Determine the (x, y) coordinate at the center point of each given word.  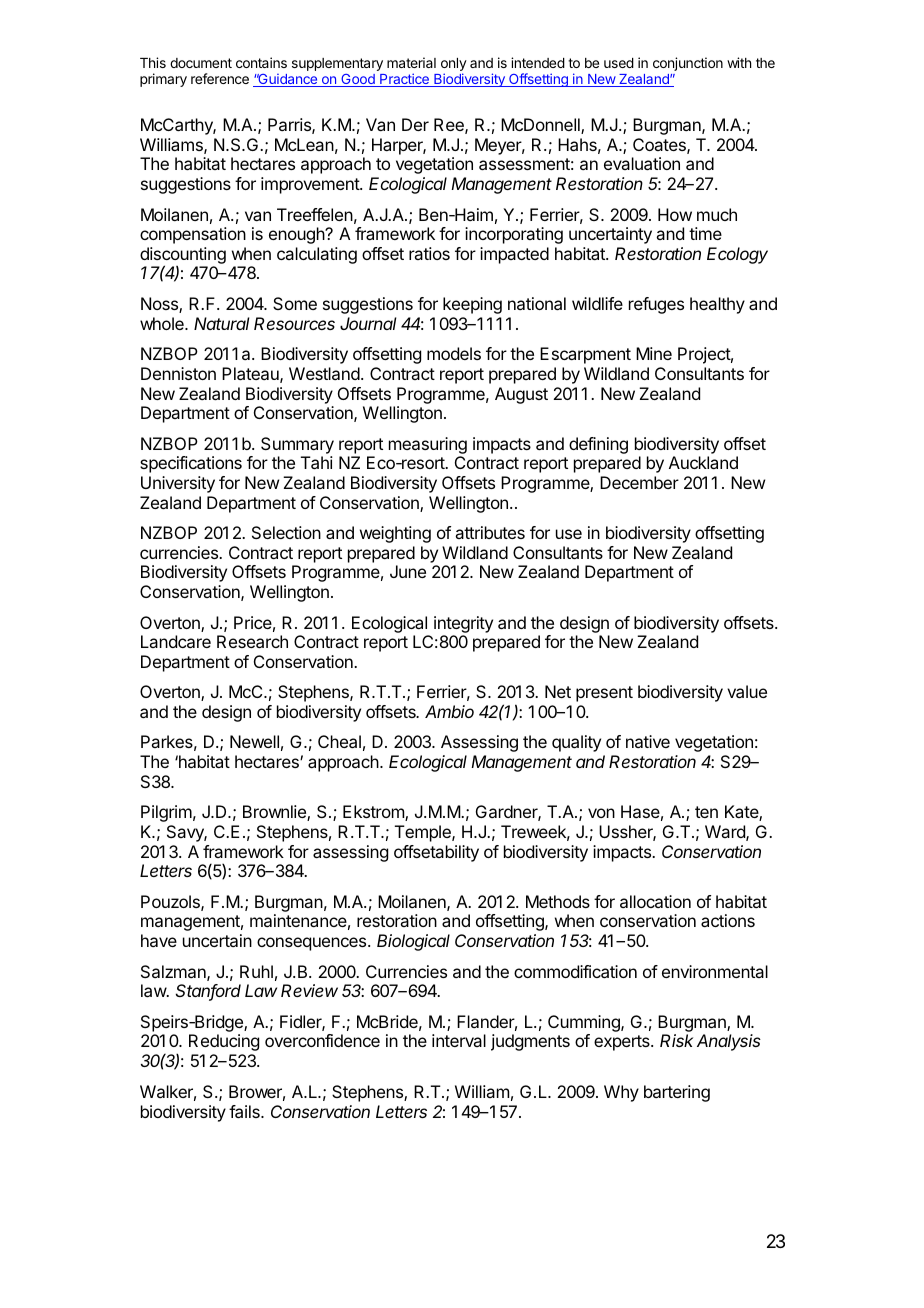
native (648, 741)
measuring (428, 445)
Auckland (703, 462)
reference (220, 78)
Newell (254, 741)
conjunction (688, 64)
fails (245, 1111)
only (454, 64)
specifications (191, 464)
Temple (424, 833)
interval (459, 1040)
